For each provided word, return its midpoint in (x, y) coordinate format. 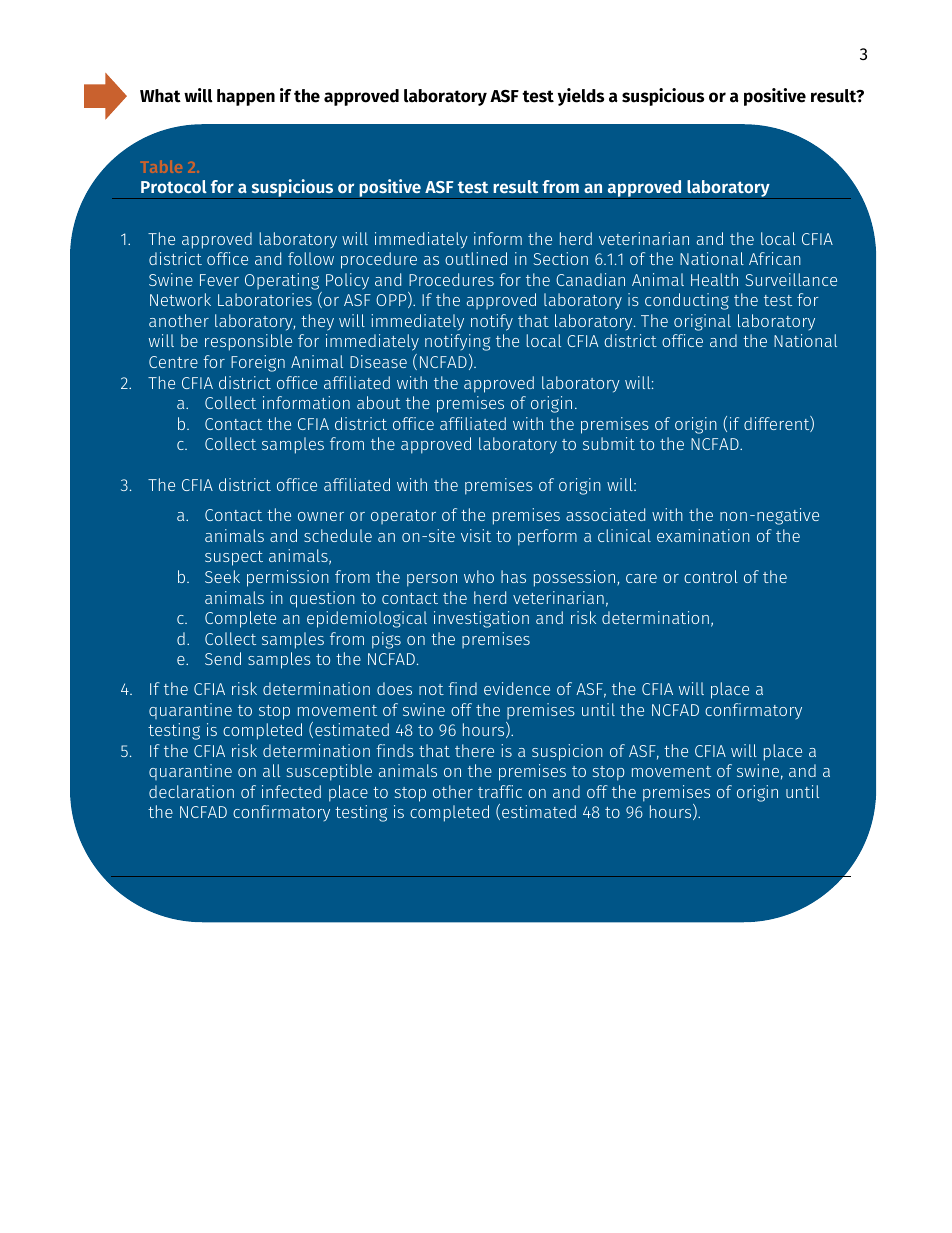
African (775, 258)
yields (581, 97)
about (379, 402)
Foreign (258, 363)
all (271, 770)
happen (246, 97)
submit (609, 443)
